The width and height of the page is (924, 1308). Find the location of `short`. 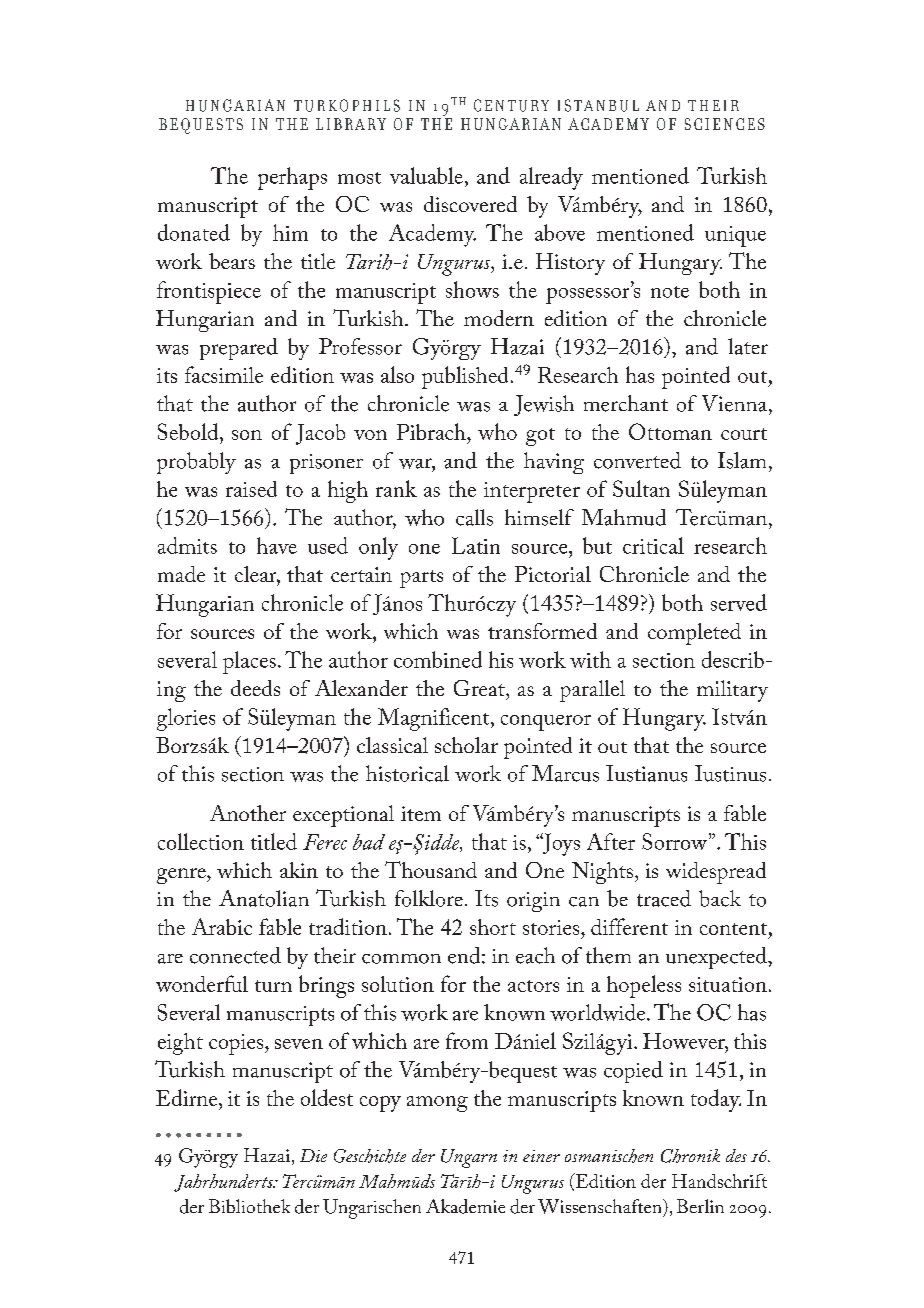

short is located at coordinates (493, 927).
